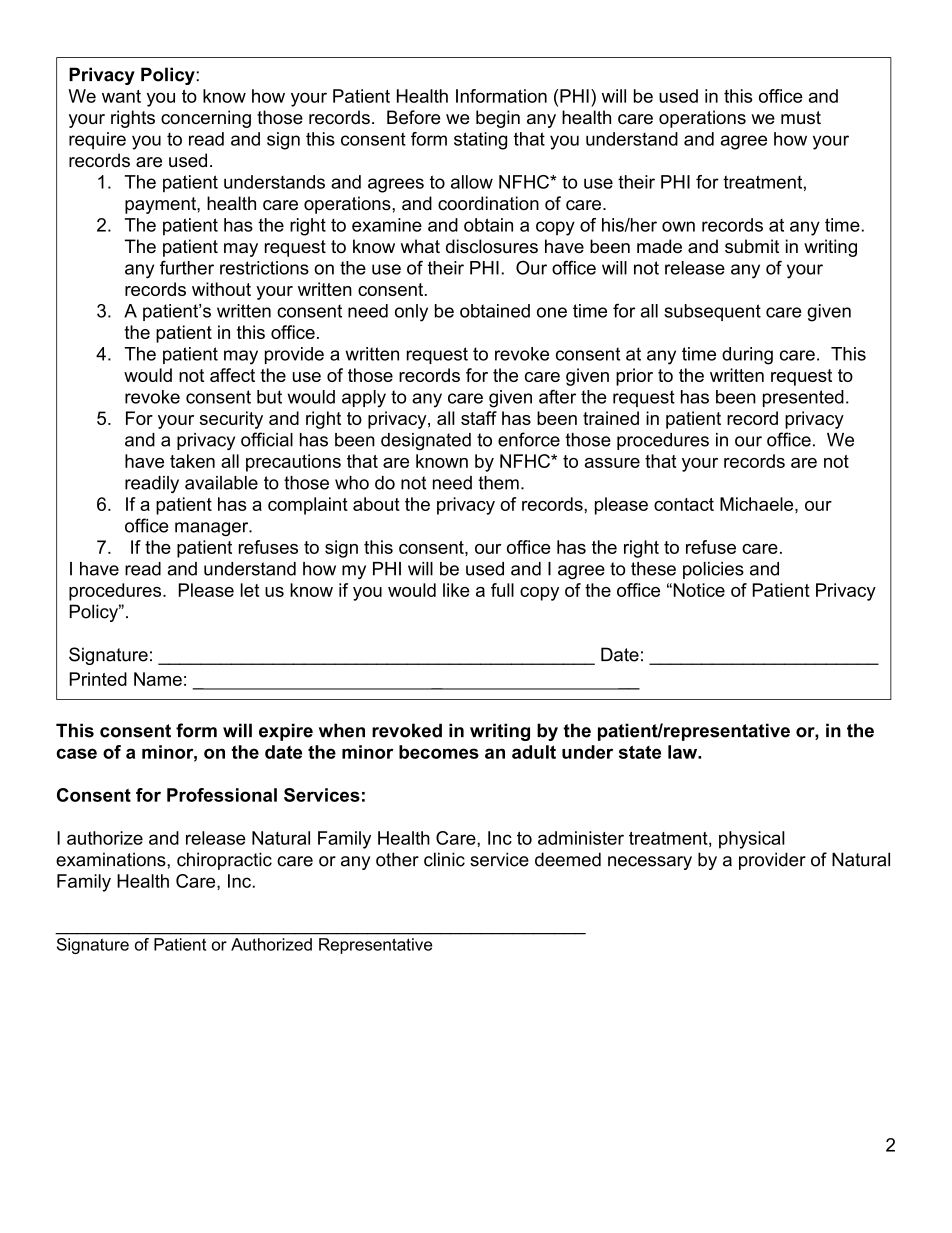 This screenshot has height=1233, width=952. Describe the element at coordinates (801, 118) in the screenshot. I see `must` at that location.
